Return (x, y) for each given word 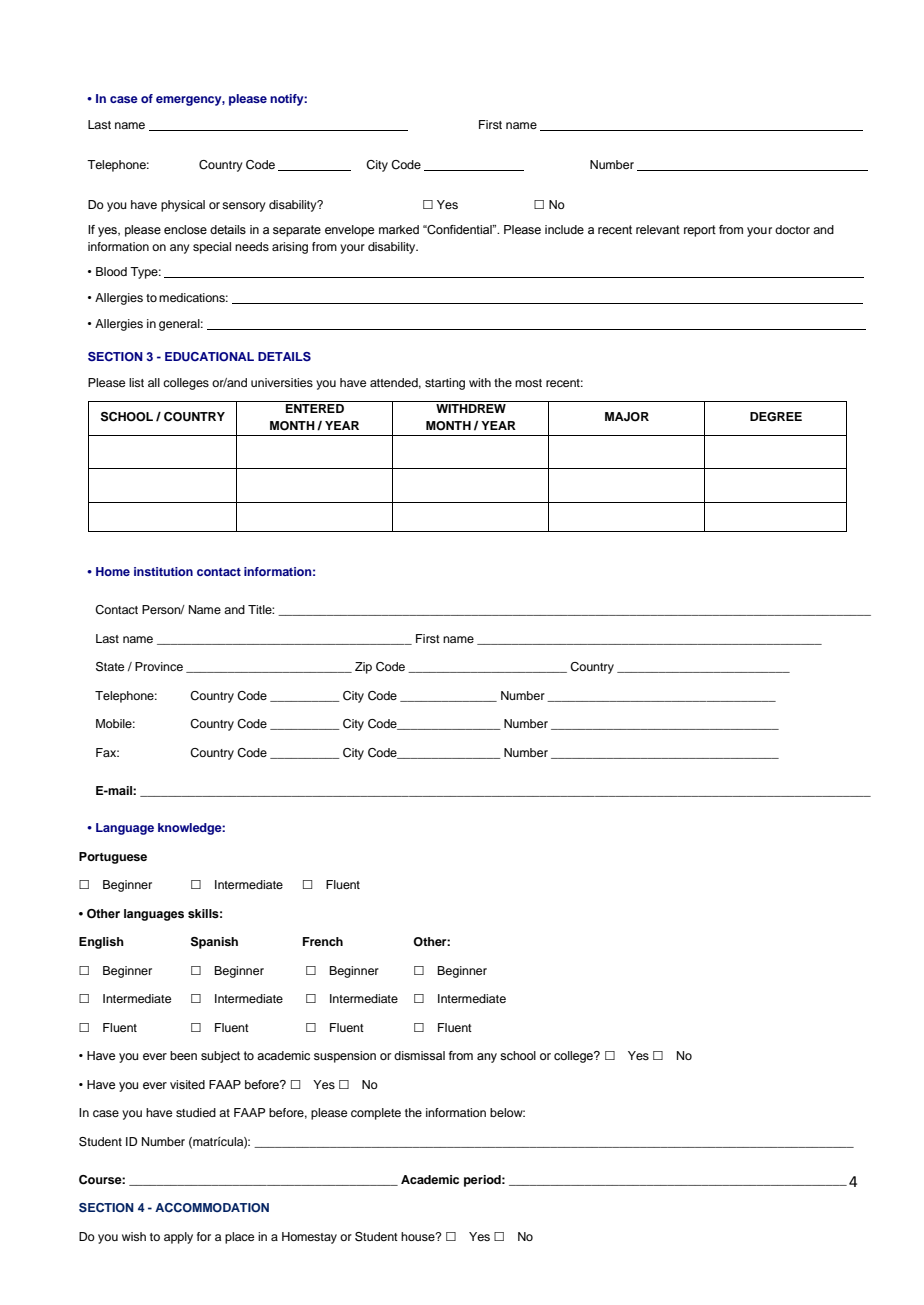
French (323, 941)
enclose (185, 229)
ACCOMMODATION (212, 1207)
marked (399, 229)
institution (163, 571)
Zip (363, 668)
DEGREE (776, 417)
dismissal (419, 1055)
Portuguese (113, 858)
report (700, 231)
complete (376, 1114)
